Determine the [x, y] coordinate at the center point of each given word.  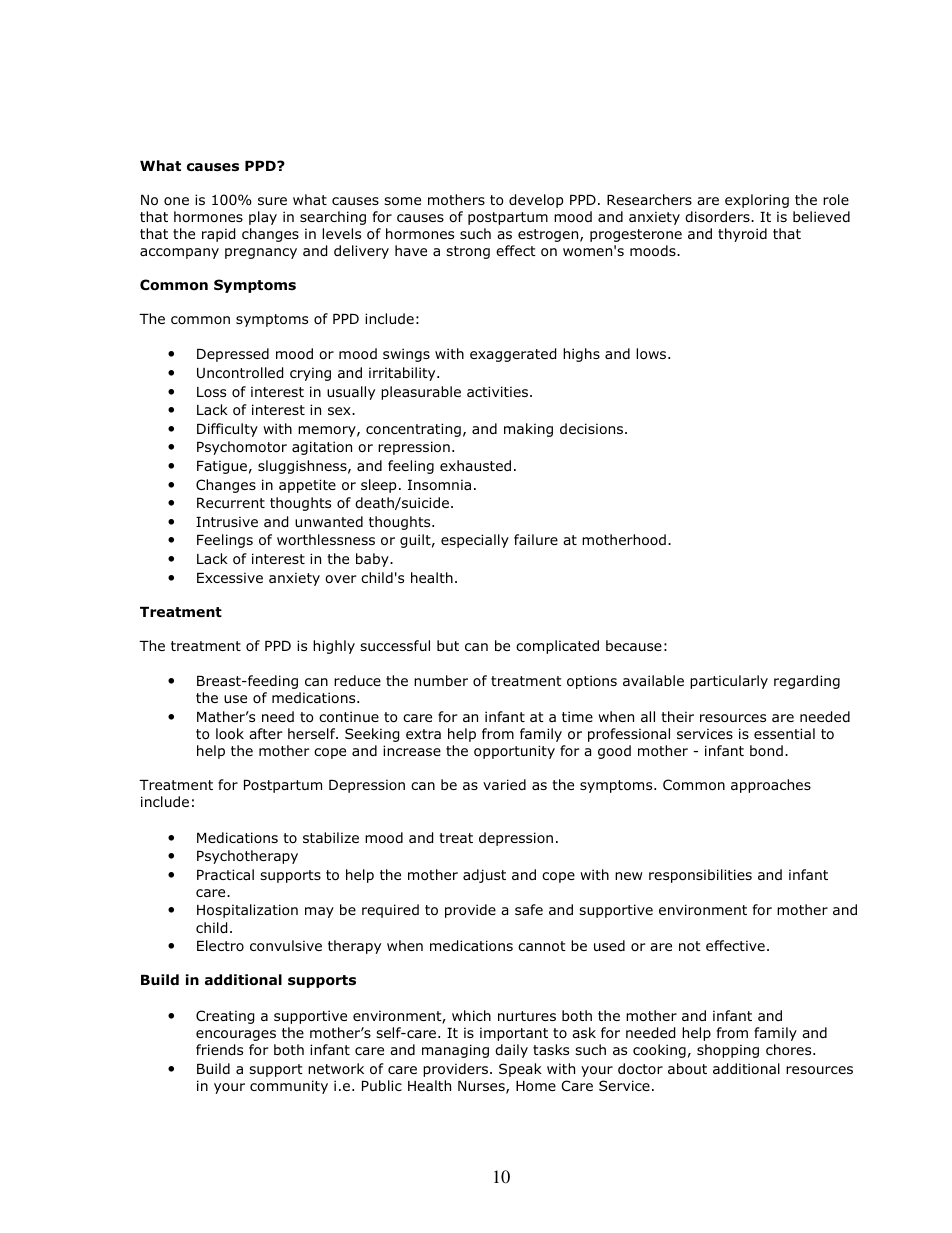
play [263, 218]
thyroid [742, 235]
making [528, 430]
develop [536, 201]
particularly [729, 682]
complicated [557, 647]
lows [652, 354]
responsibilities [700, 876]
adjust [484, 876]
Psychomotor [242, 448]
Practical [225, 874]
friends [219, 1050]
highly [334, 647]
